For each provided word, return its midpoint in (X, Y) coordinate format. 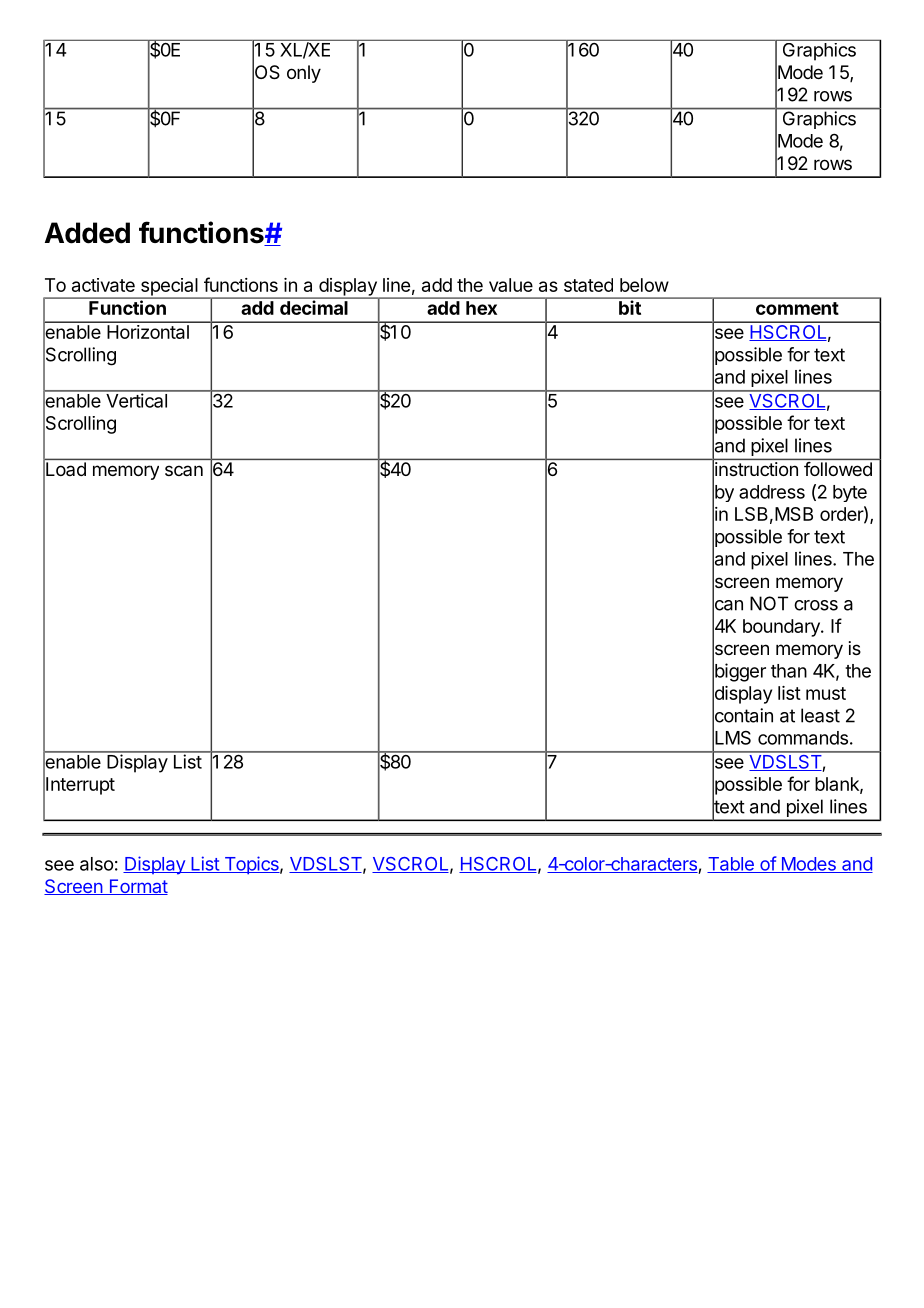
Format (137, 887)
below (644, 285)
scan (184, 470)
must (826, 693)
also (97, 864)
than (789, 671)
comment (797, 308)
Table (731, 865)
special (169, 288)
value (511, 285)
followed (838, 469)
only (304, 74)
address (772, 492)
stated (588, 285)
